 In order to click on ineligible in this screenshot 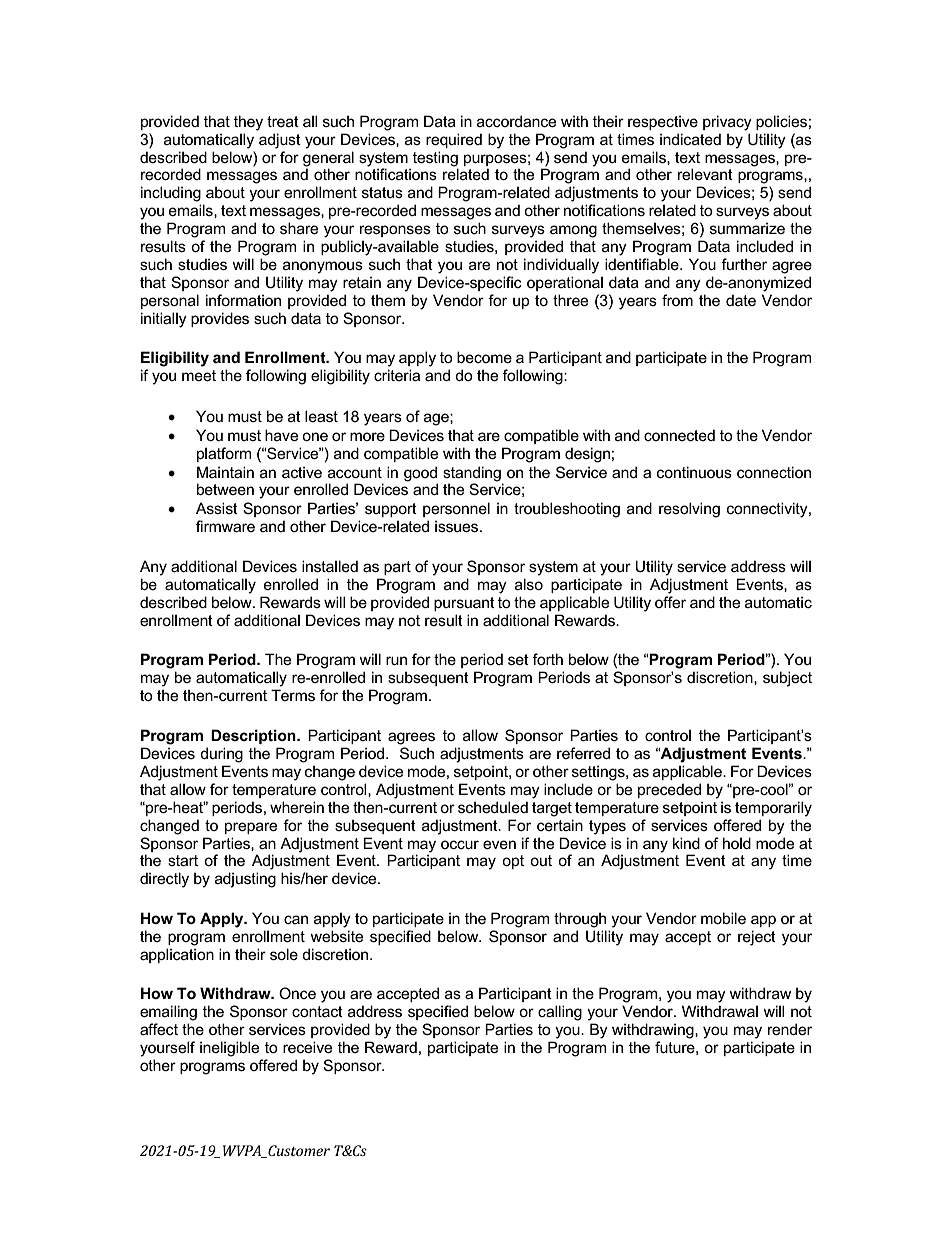, I will do `click(229, 1049)`.
